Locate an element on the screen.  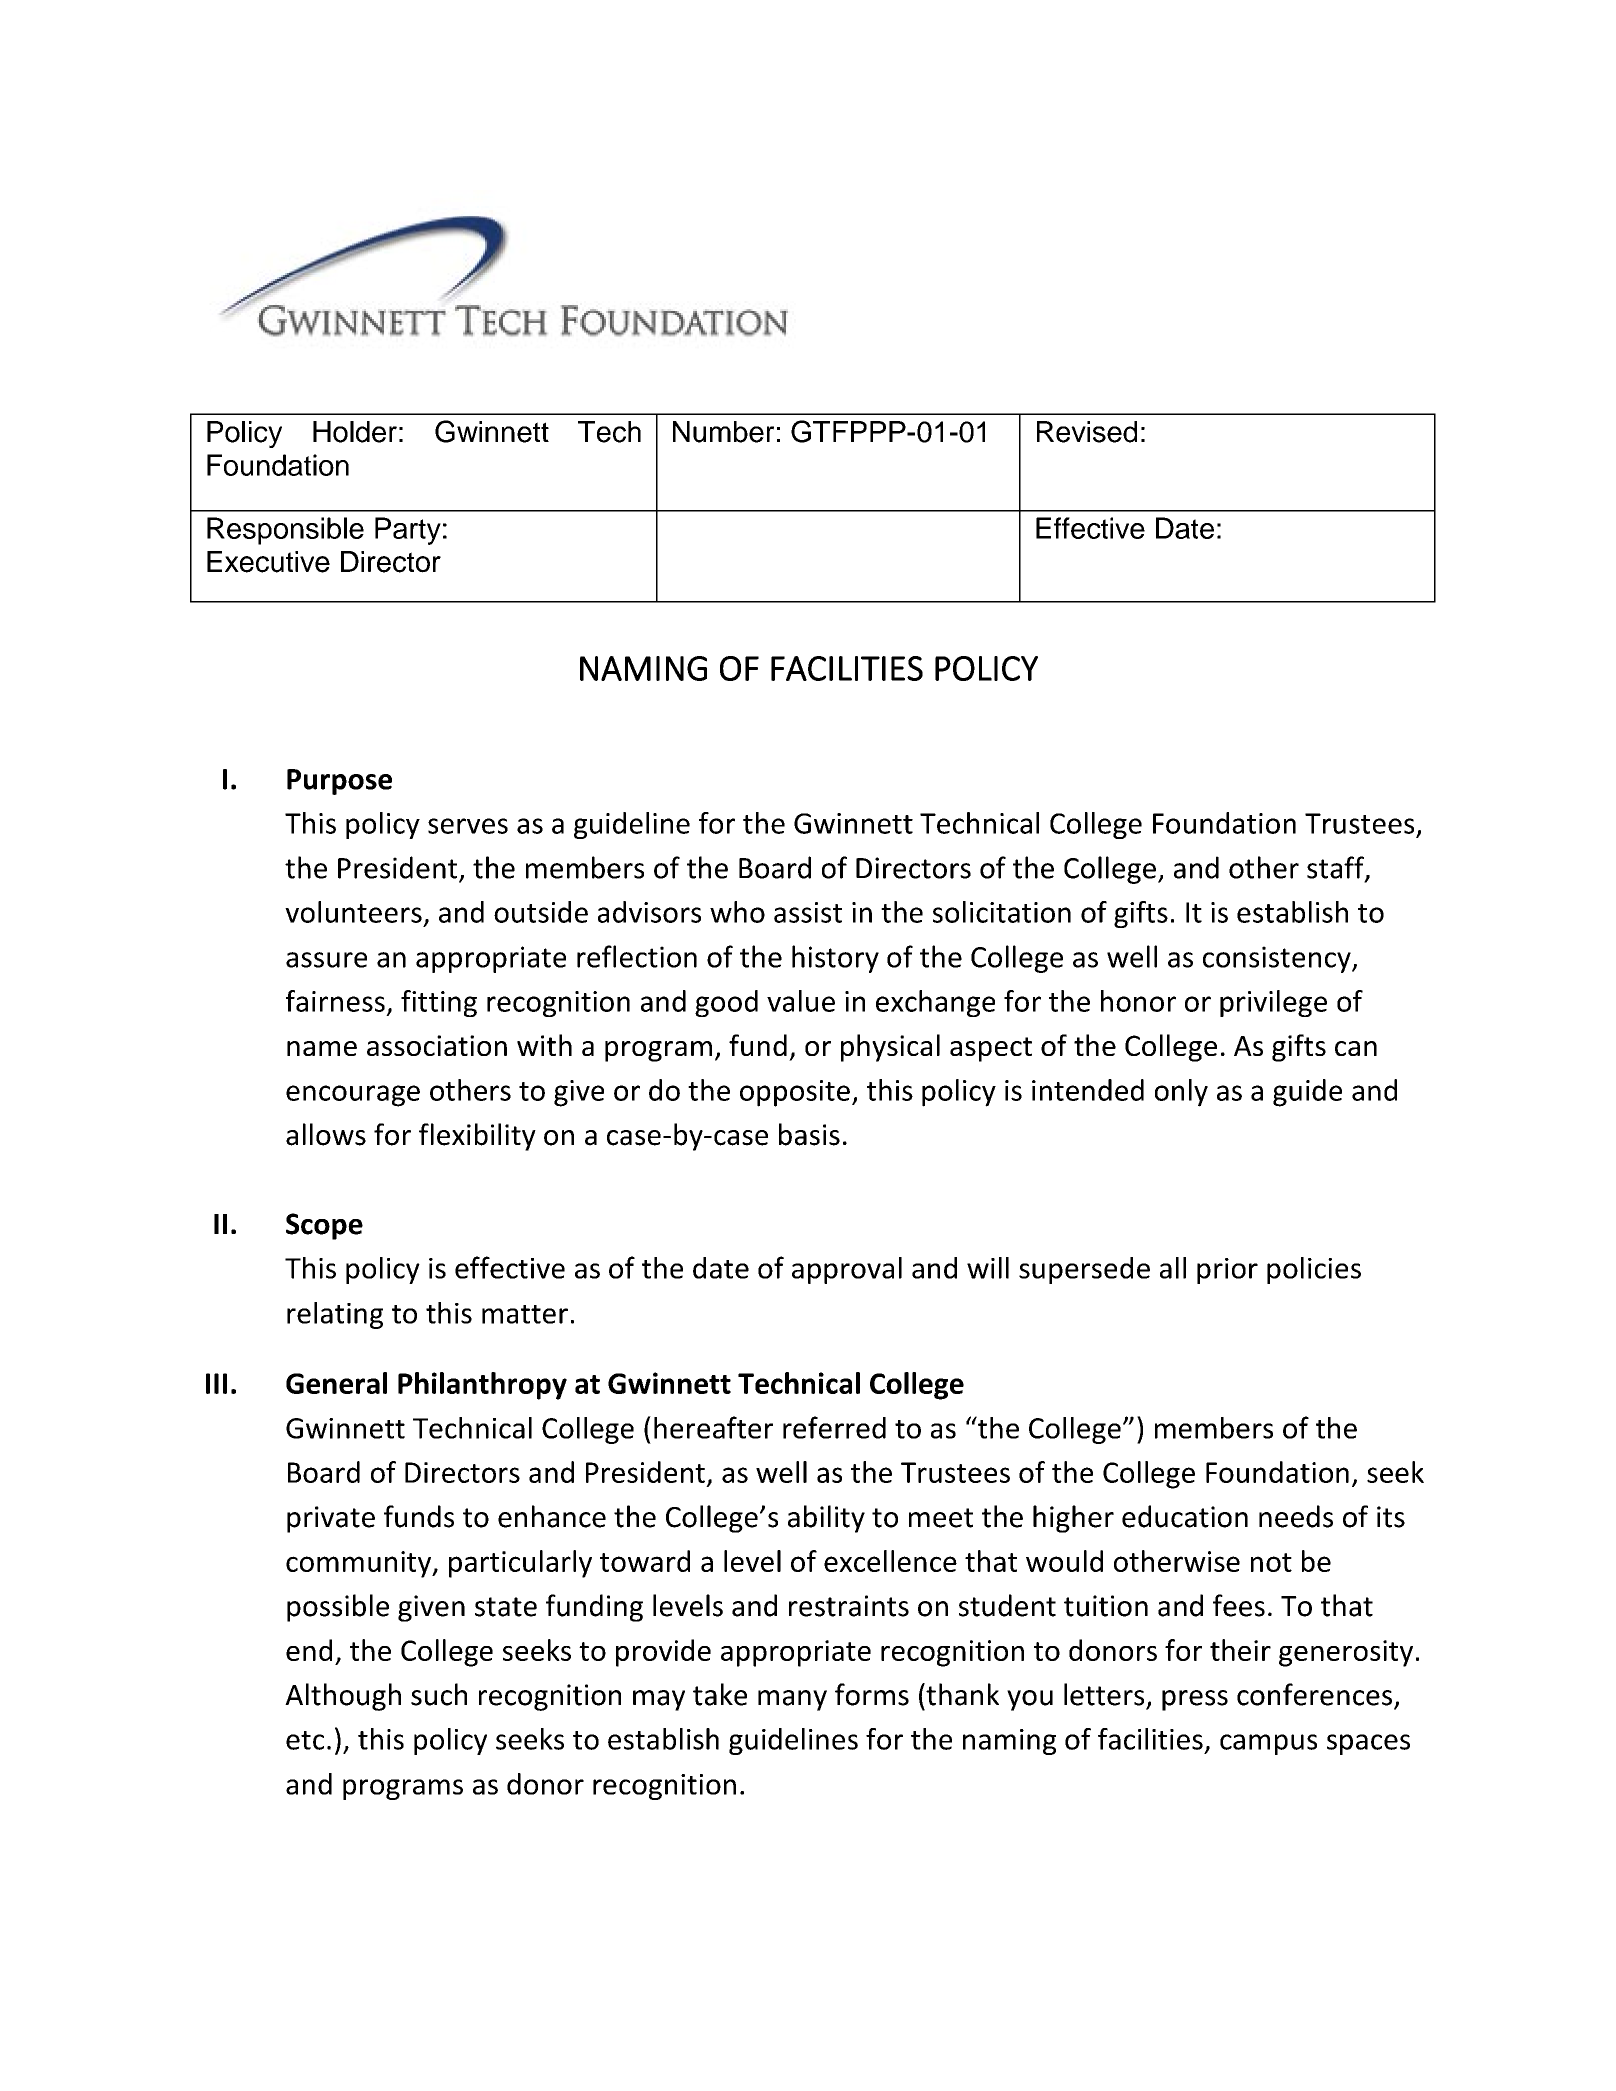
Although is located at coordinates (343, 1697).
